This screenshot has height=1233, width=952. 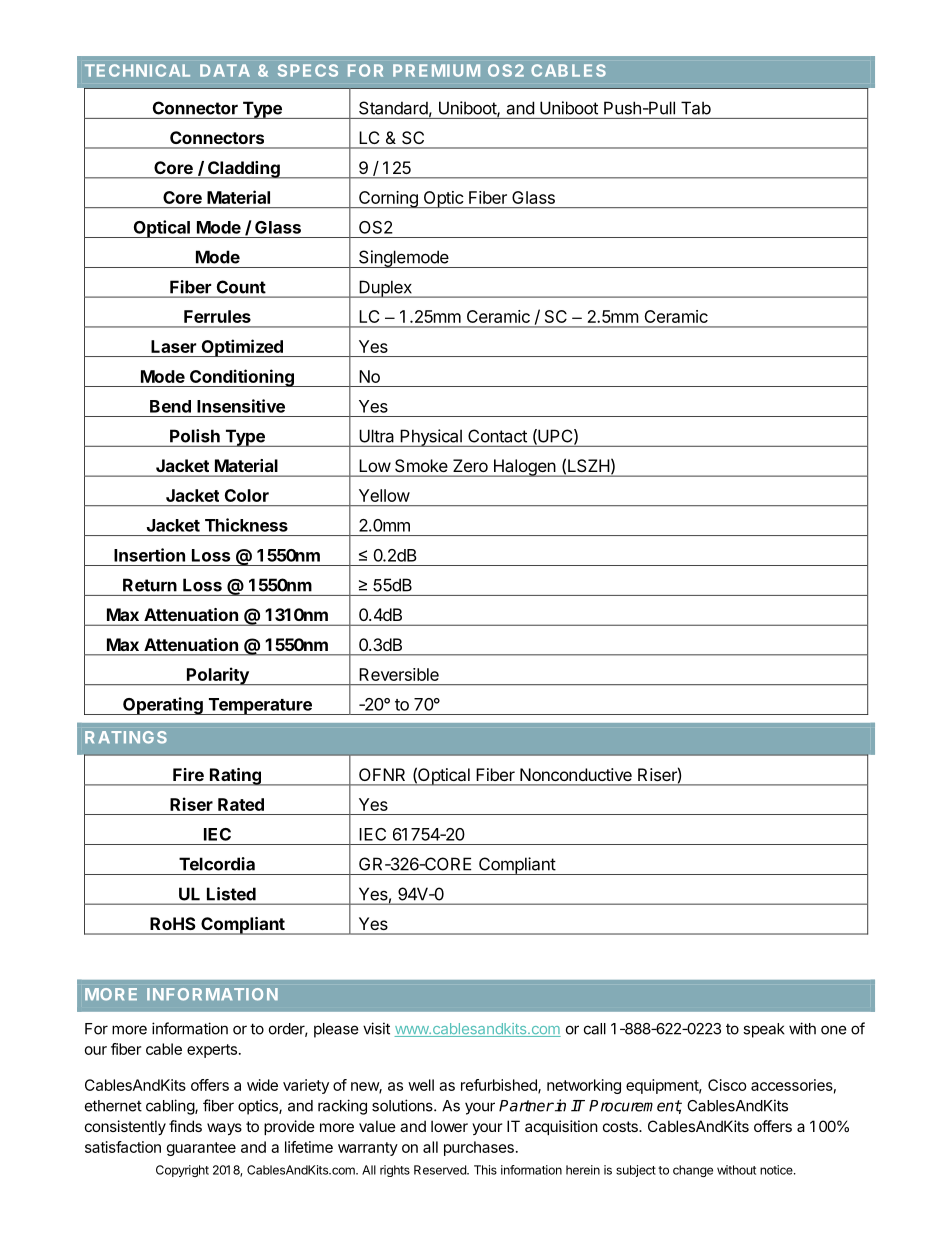 What do you see at coordinates (376, 1028) in the screenshot?
I see `visit` at bounding box center [376, 1028].
